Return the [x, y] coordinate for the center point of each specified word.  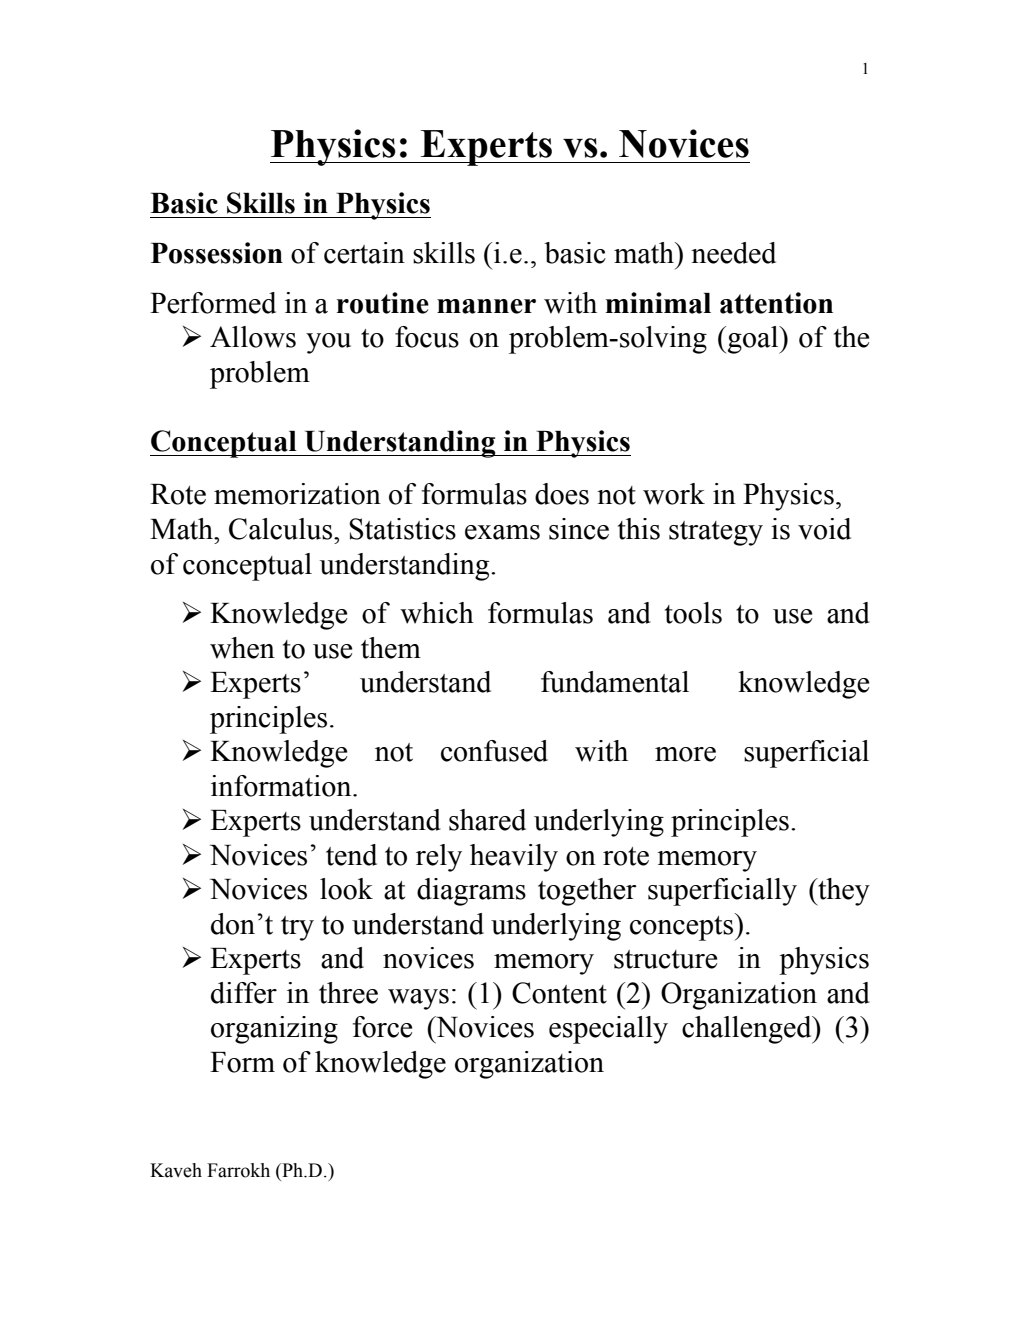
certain [364, 253]
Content [559, 993]
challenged [748, 1030]
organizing [274, 1030]
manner [486, 306]
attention [776, 303]
